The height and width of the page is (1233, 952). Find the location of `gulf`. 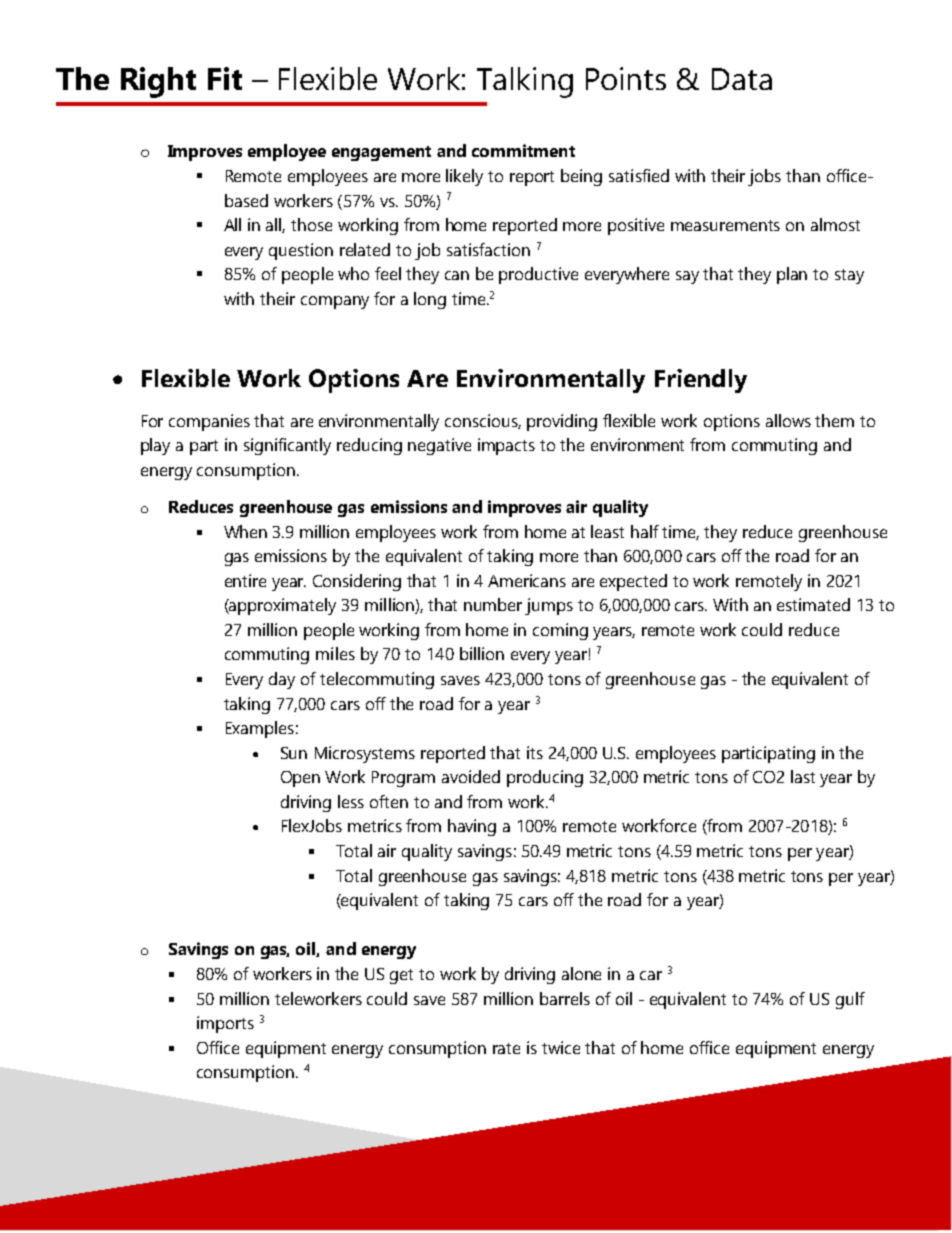

gulf is located at coordinates (850, 1000).
